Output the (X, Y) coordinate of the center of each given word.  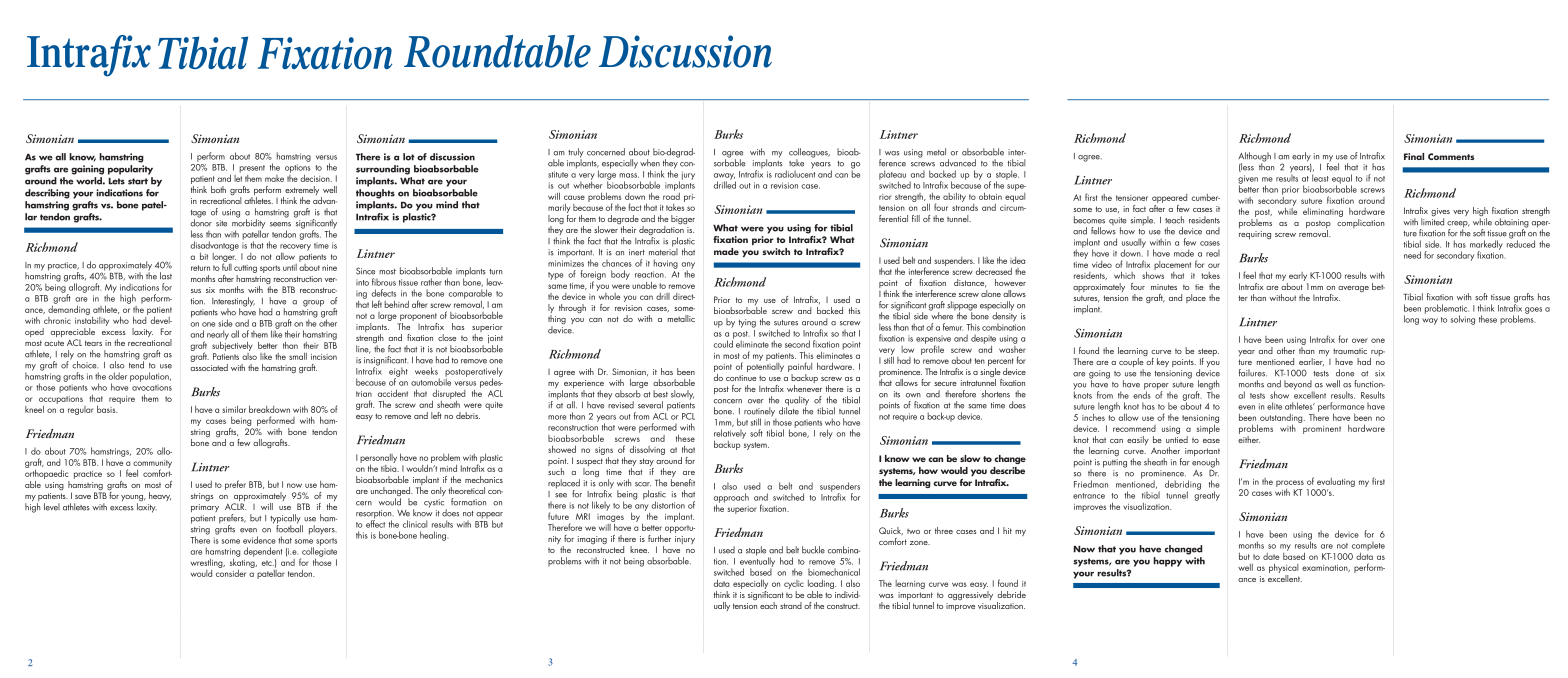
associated (209, 366)
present (252, 169)
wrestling (207, 563)
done (1345, 373)
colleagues (809, 154)
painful (800, 367)
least (1320, 178)
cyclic (794, 584)
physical (1283, 569)
